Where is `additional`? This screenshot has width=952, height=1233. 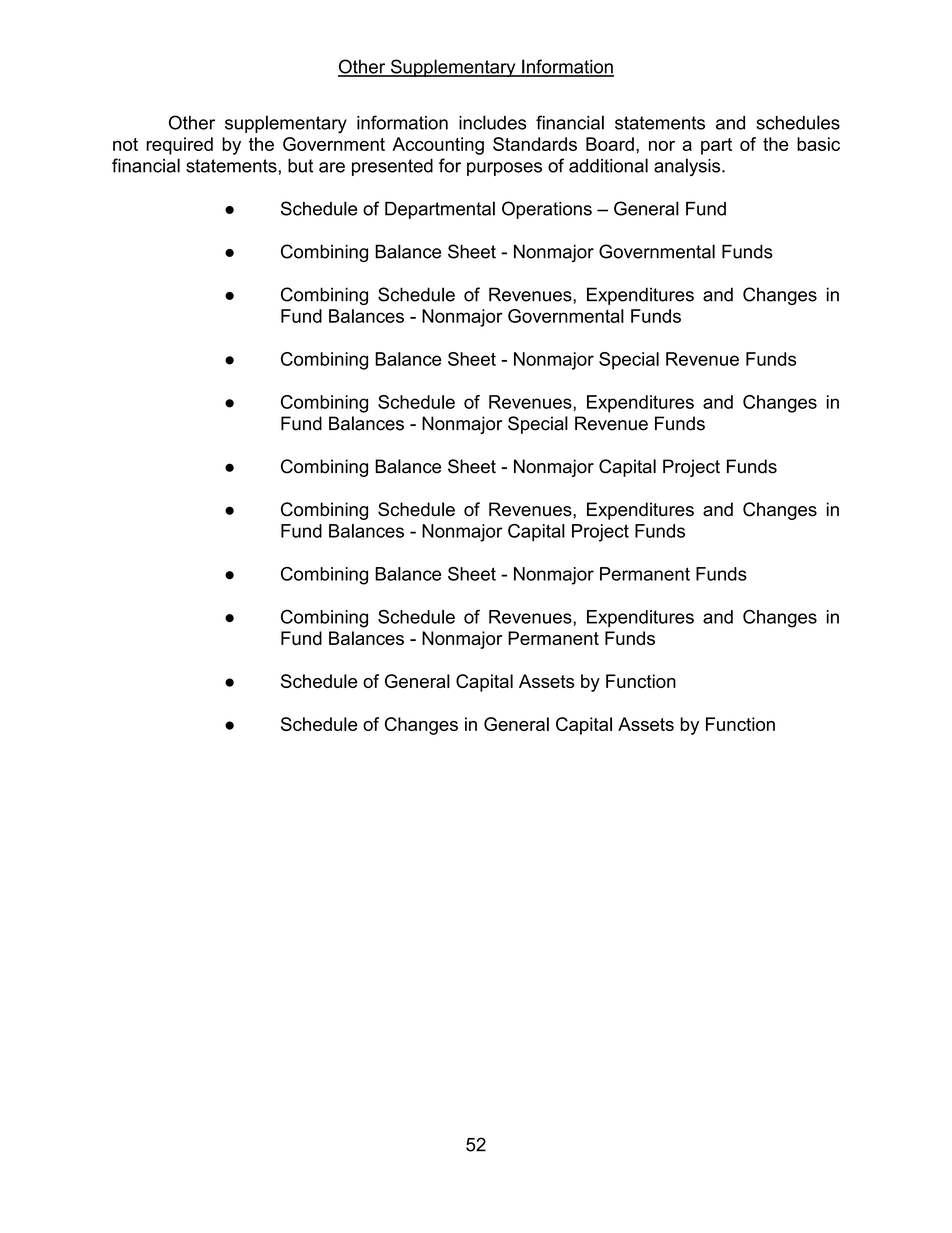
additional is located at coordinates (608, 165).
